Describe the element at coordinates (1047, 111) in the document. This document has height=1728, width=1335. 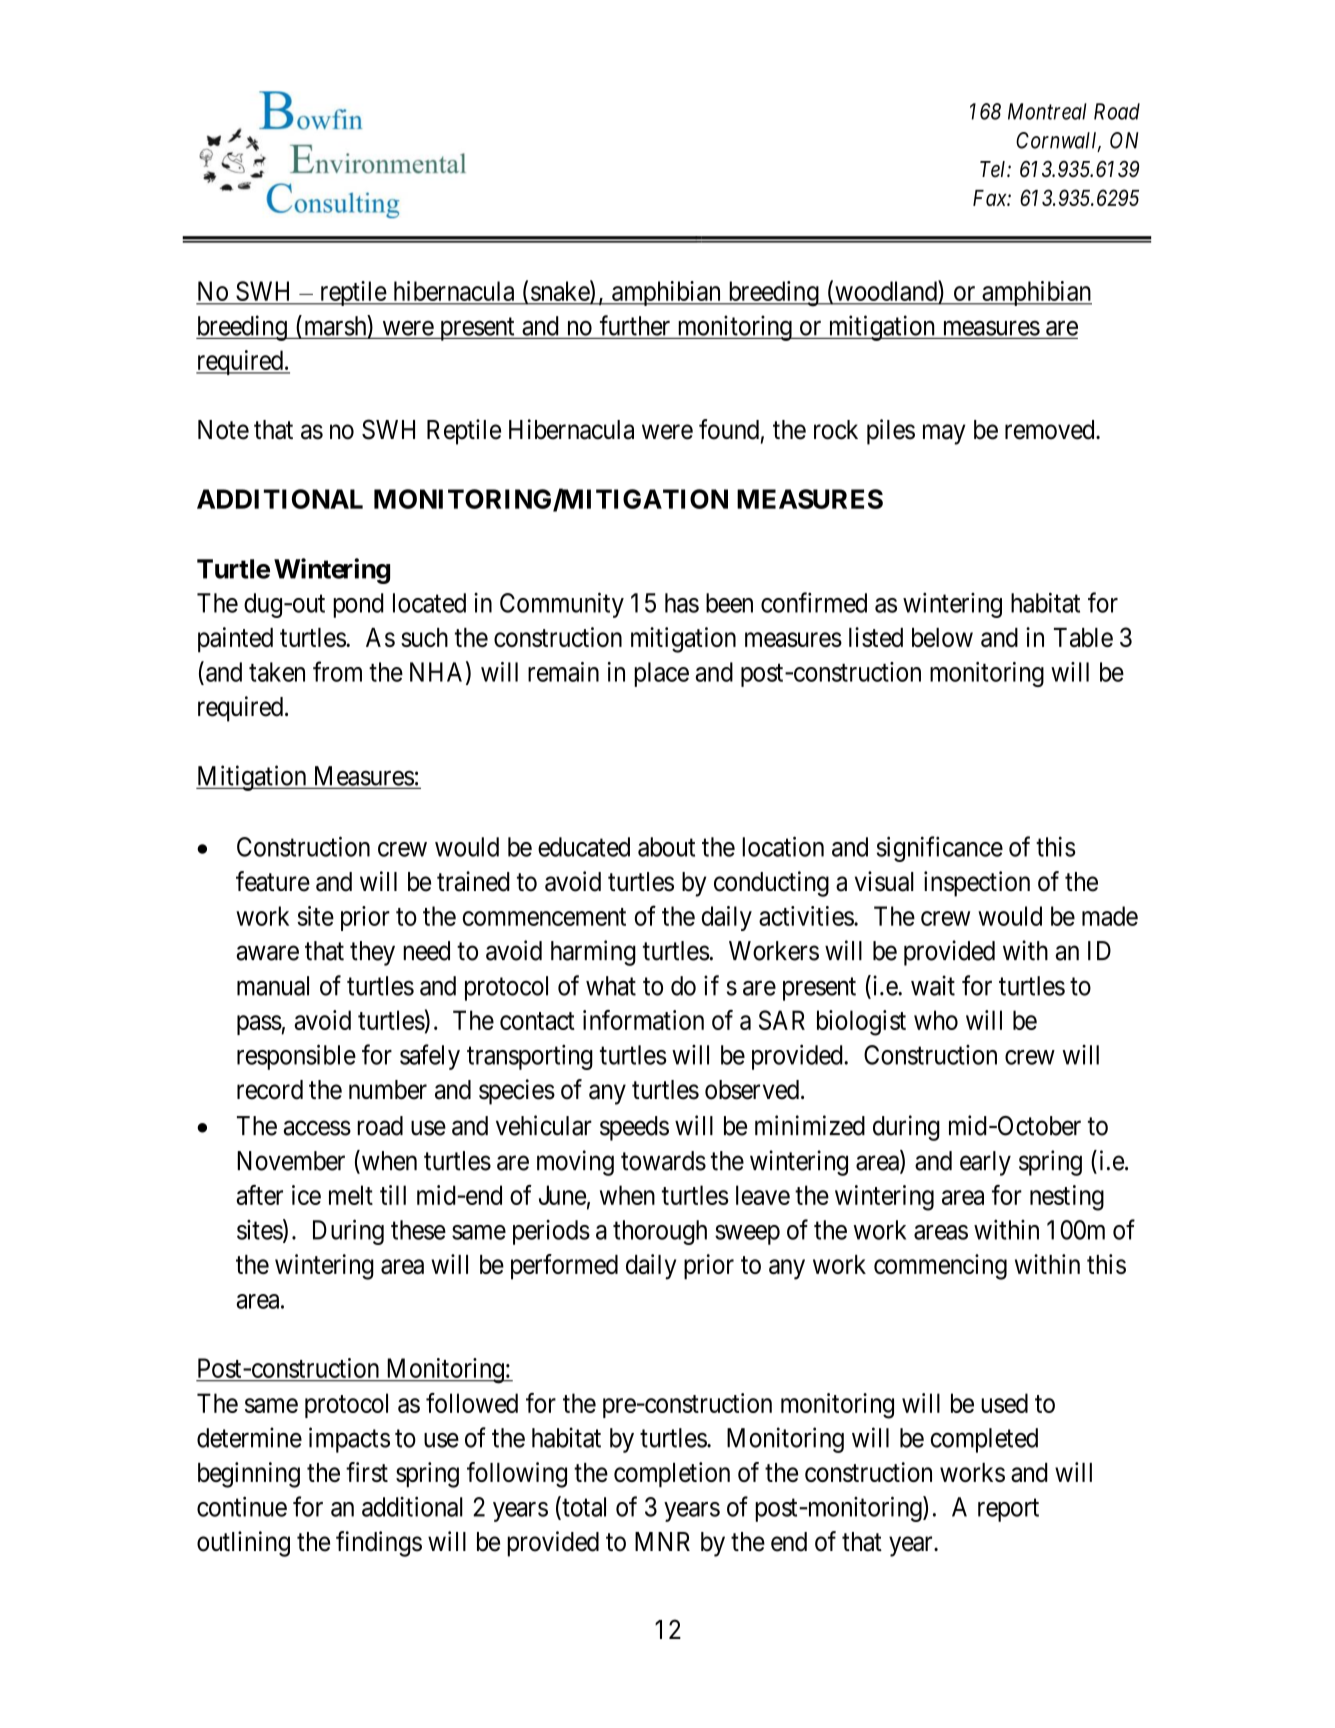
I see `Montreal` at that location.
